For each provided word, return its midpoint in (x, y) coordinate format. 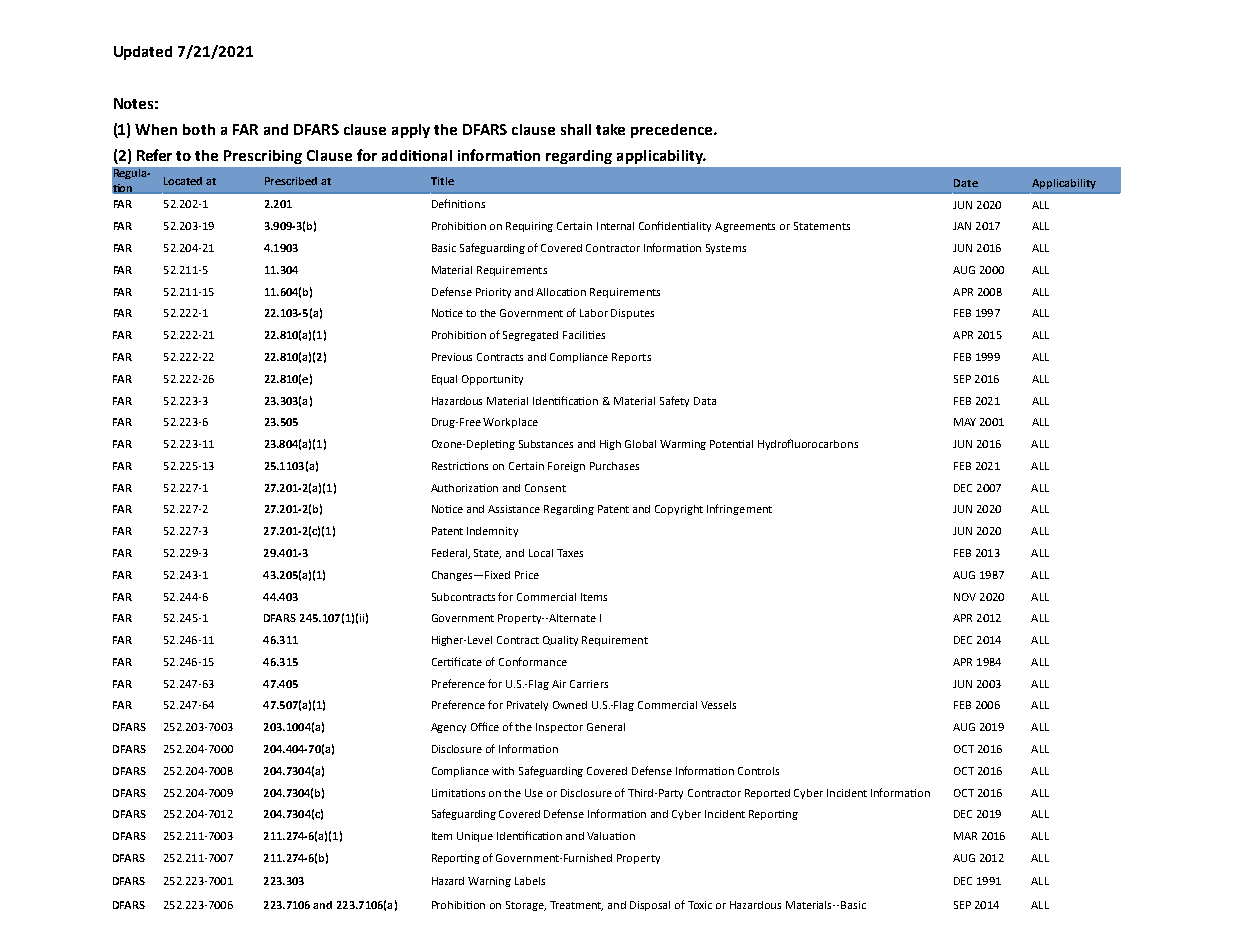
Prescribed (291, 181)
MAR (965, 836)
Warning (489, 882)
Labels (530, 881)
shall (576, 129)
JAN (962, 226)
